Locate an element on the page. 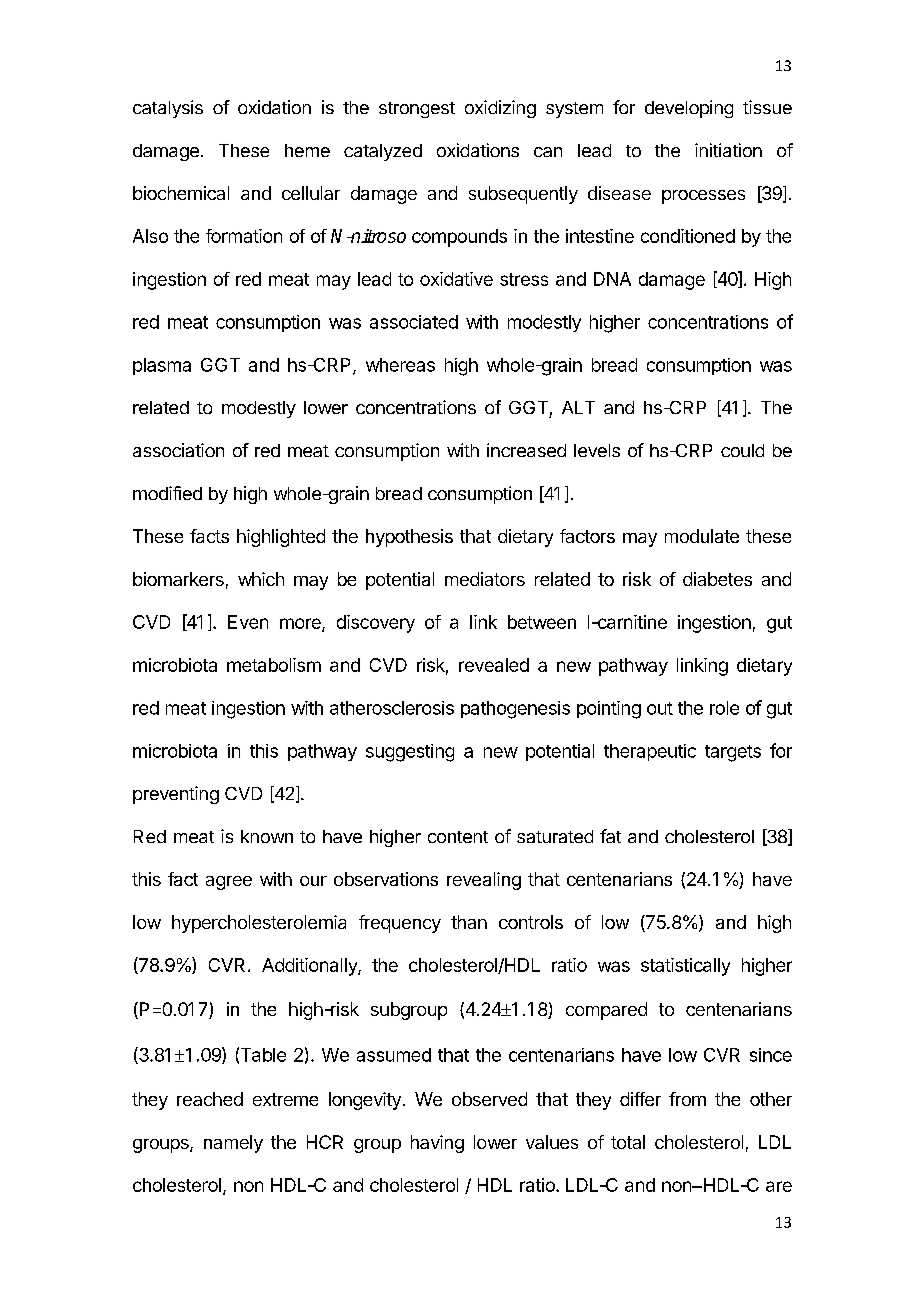 The width and height of the document is (924, 1308). which is located at coordinates (261, 579).
